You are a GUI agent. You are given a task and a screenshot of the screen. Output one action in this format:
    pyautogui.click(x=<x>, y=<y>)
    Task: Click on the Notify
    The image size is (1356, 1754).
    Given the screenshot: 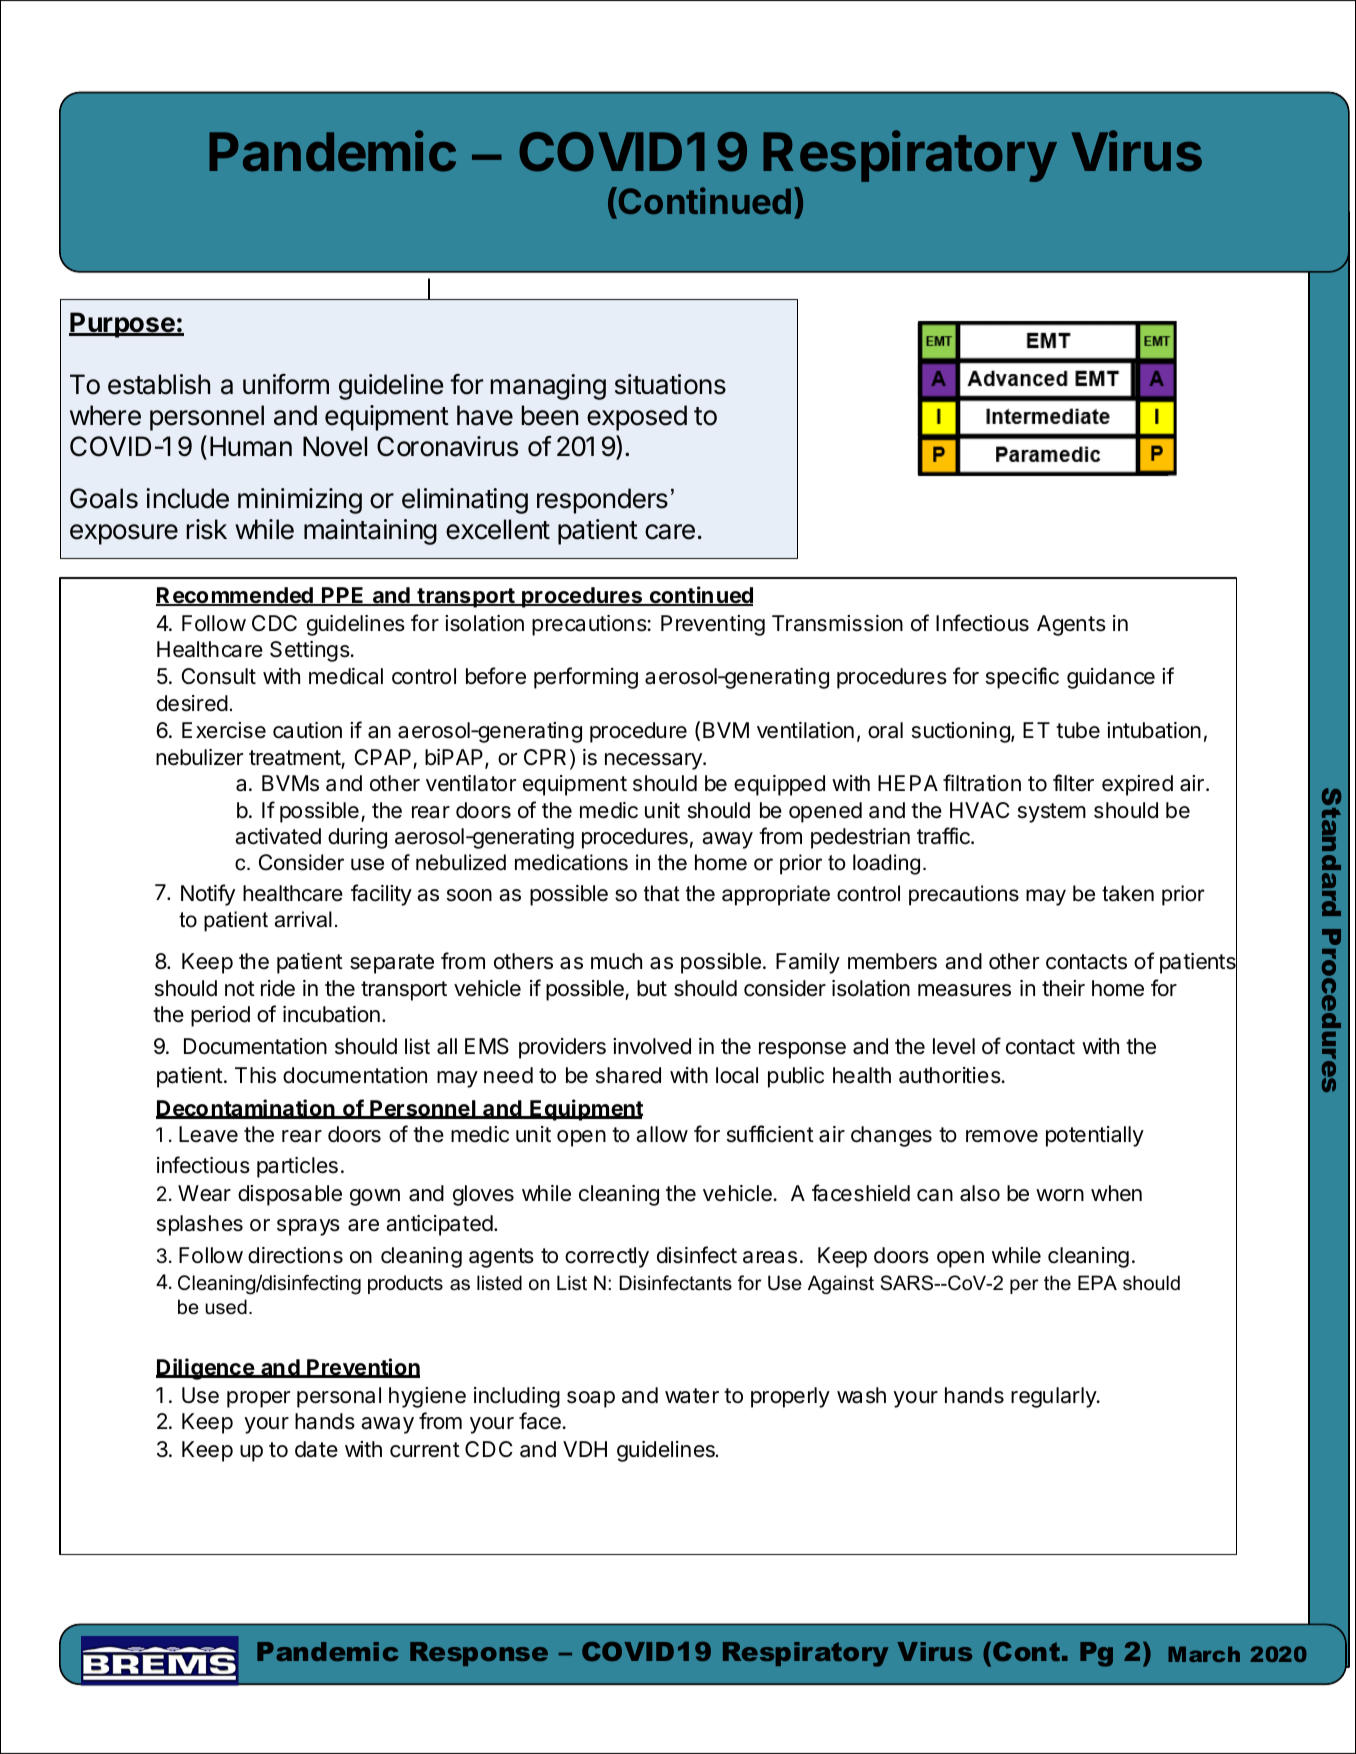 What is the action you would take?
    pyautogui.click(x=208, y=895)
